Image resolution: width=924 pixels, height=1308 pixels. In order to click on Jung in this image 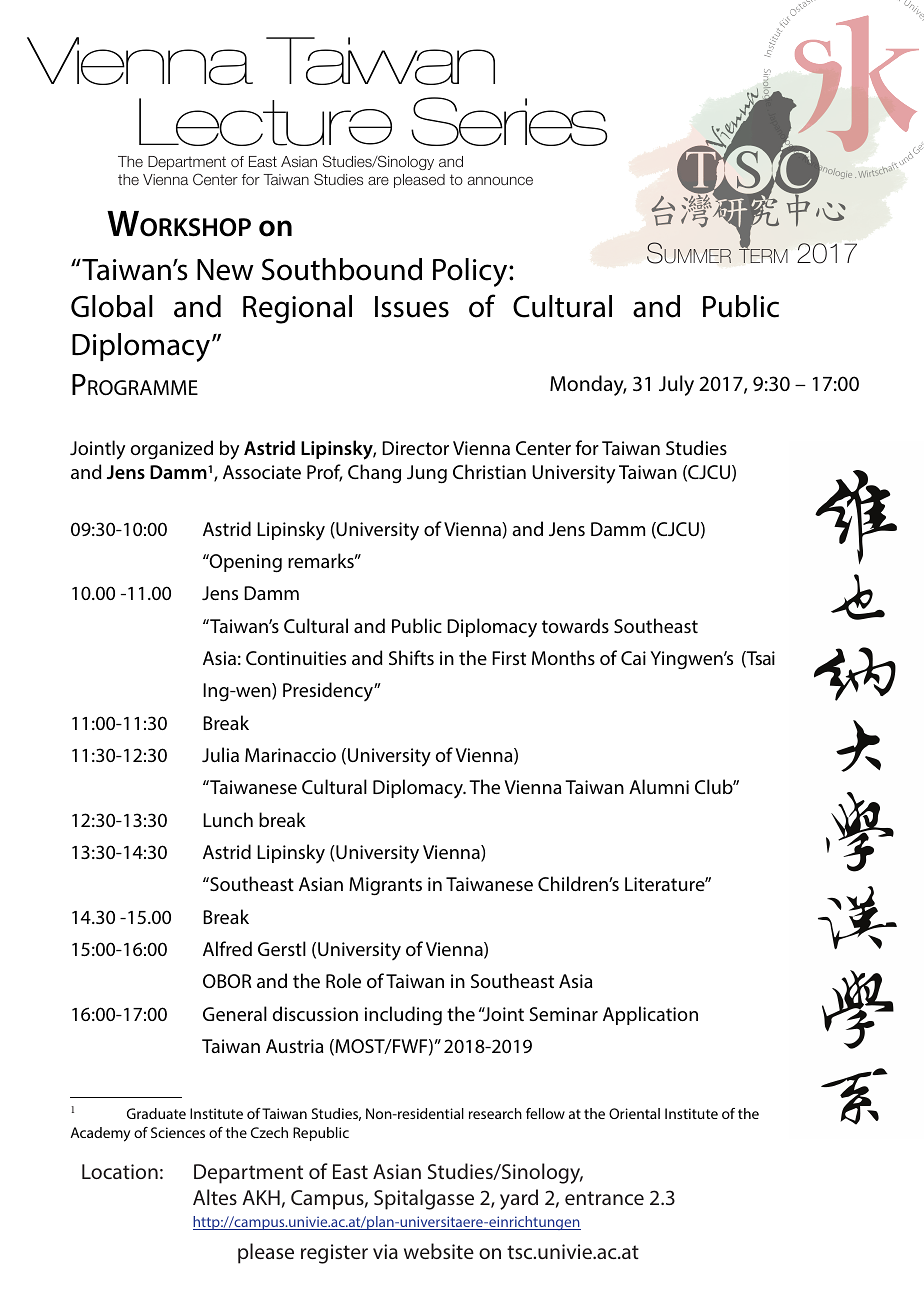, I will do `click(427, 474)`.
